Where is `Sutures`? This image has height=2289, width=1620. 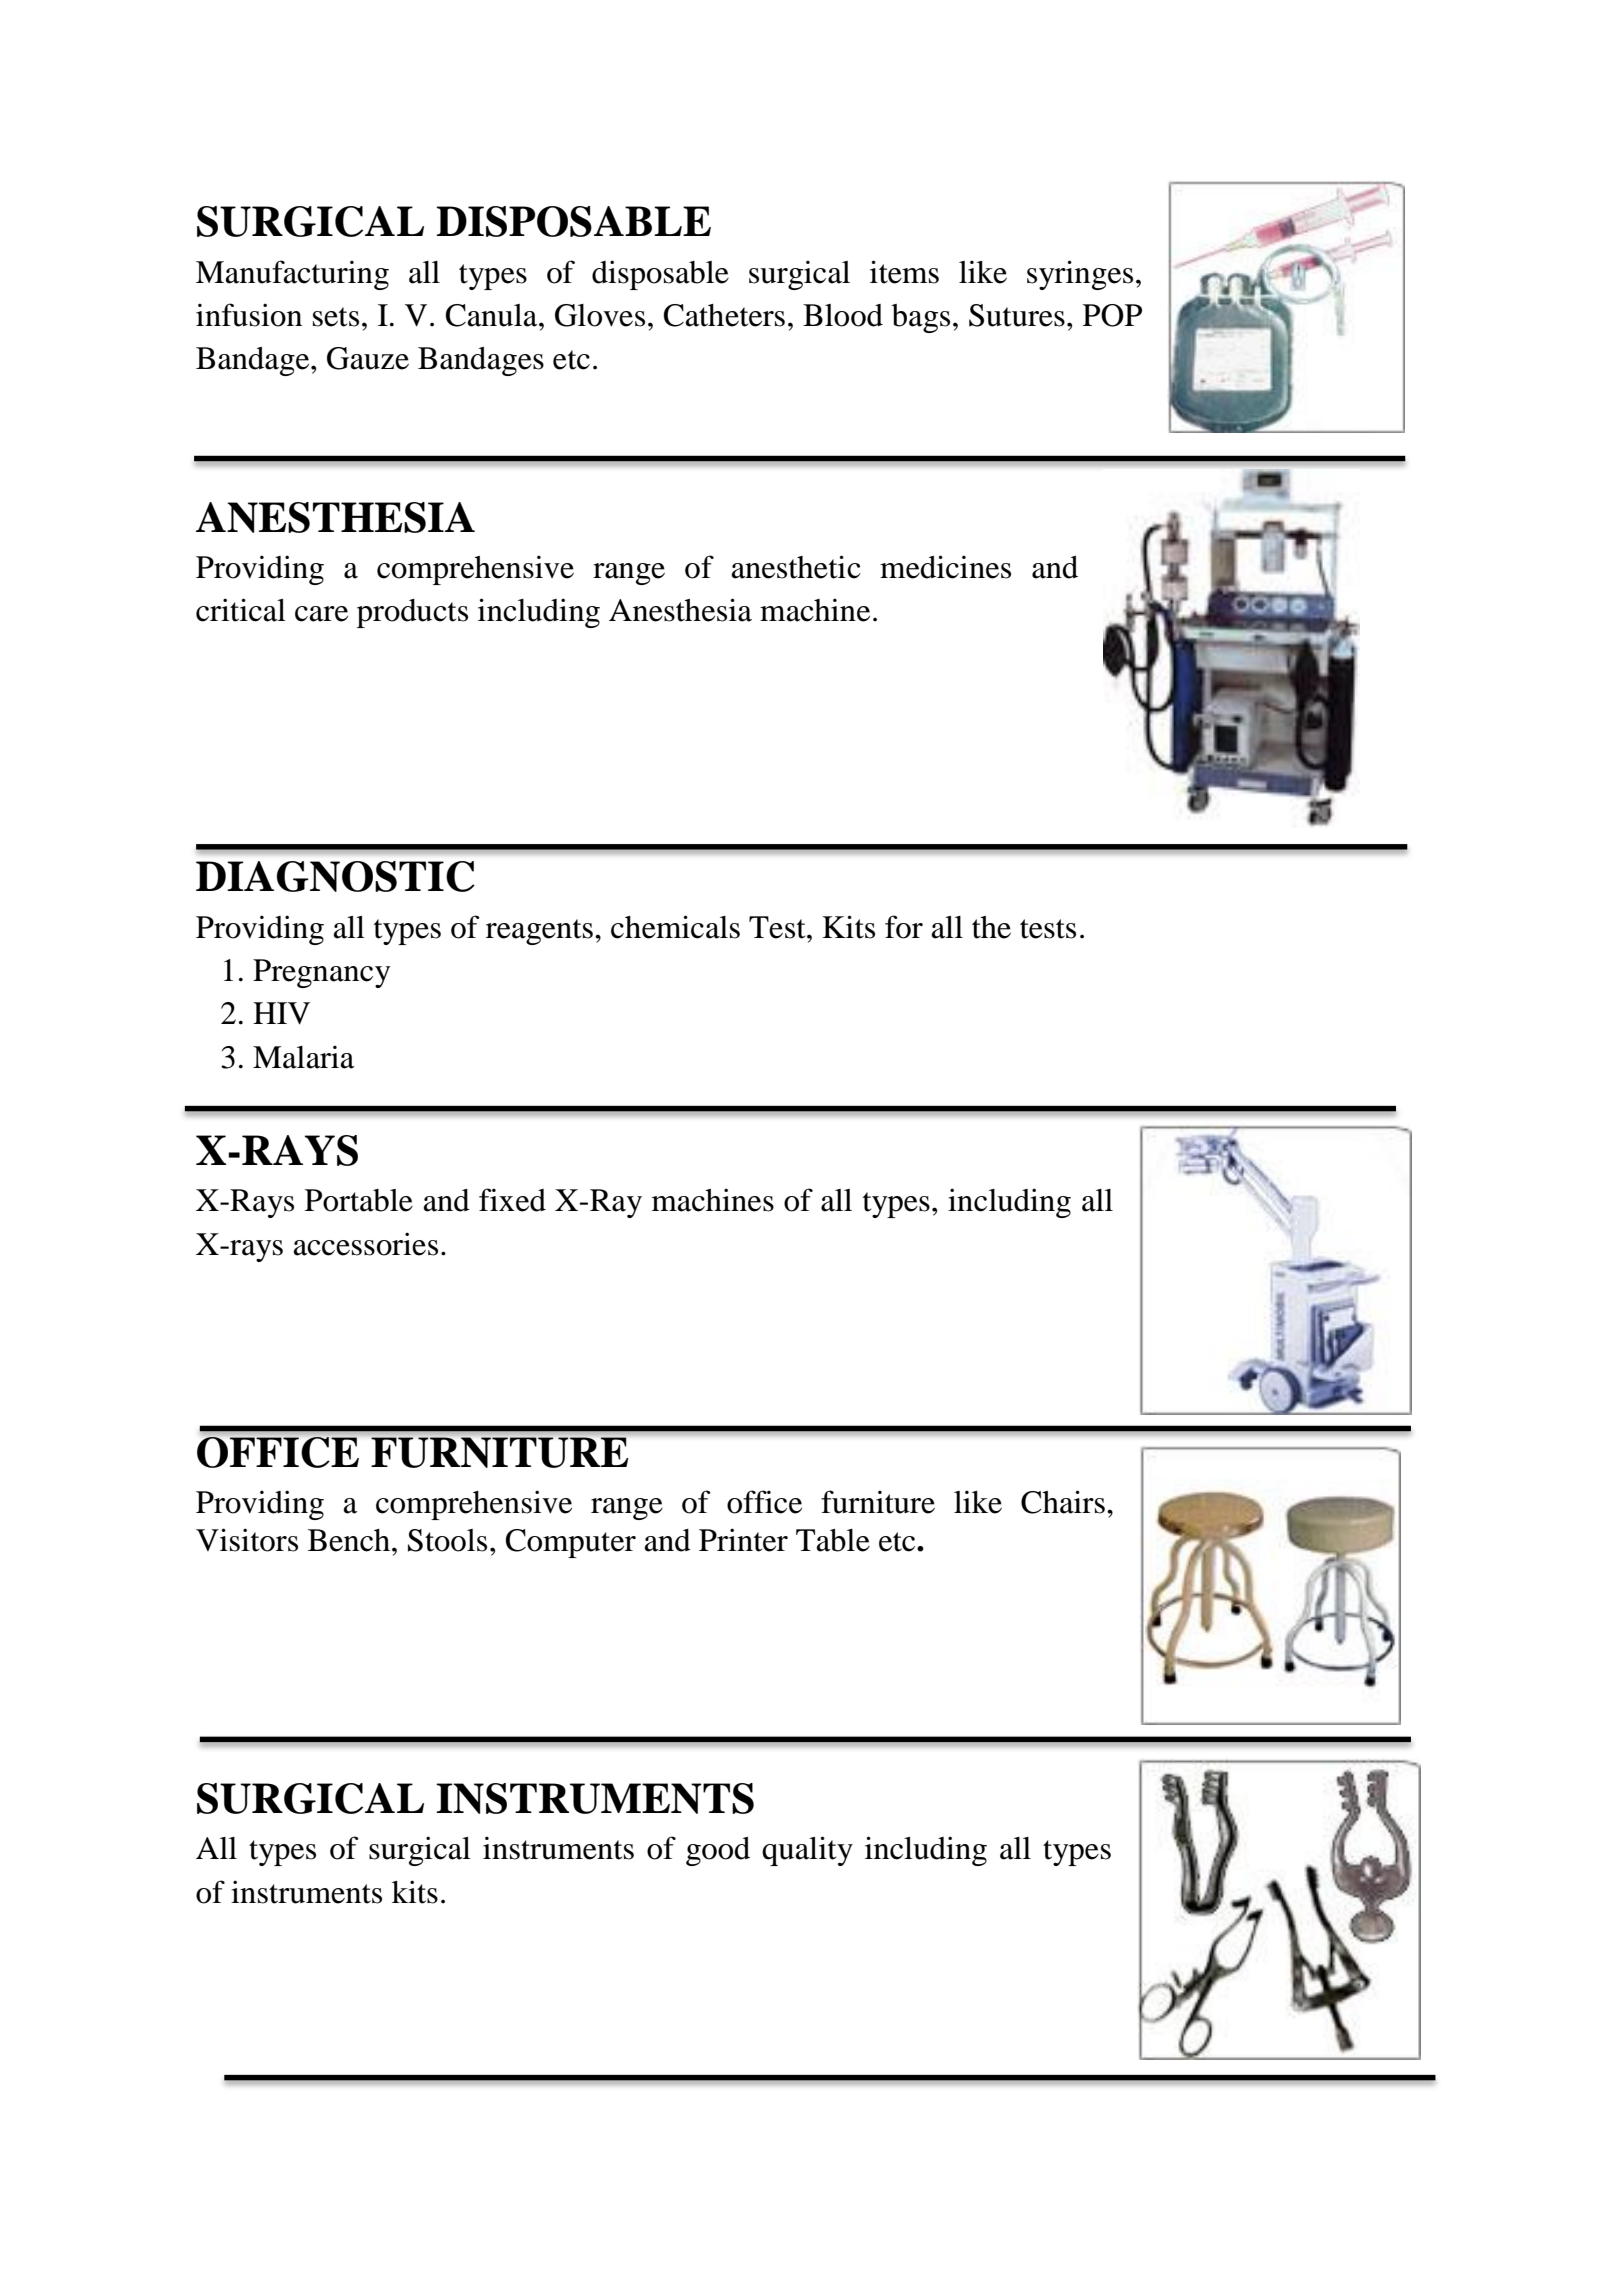 Sutures is located at coordinates (1017, 315).
